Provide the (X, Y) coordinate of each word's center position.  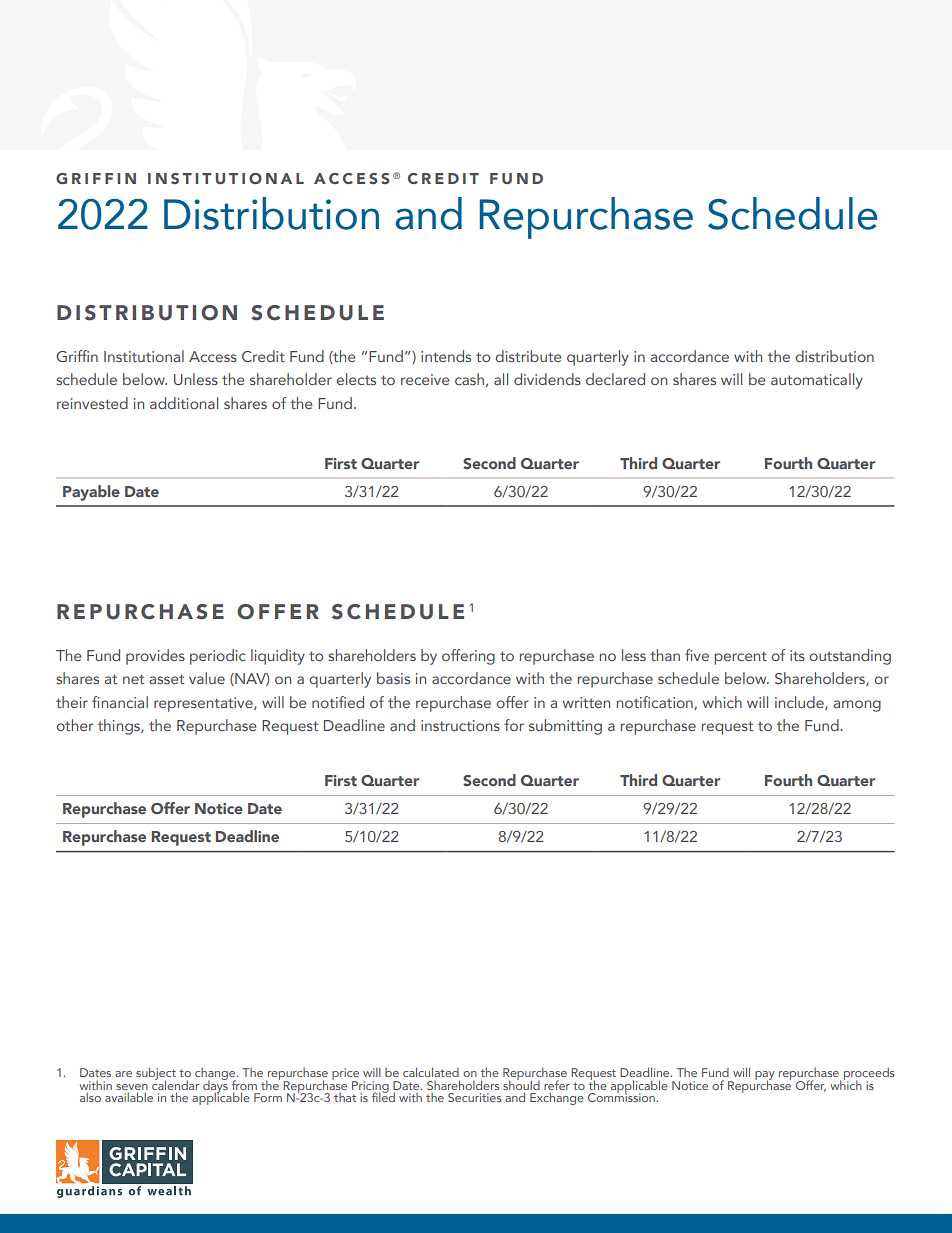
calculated (431, 1072)
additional (184, 403)
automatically (817, 381)
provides (155, 657)
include (800, 703)
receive (425, 379)
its (797, 655)
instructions (460, 725)
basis (393, 678)
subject (156, 1075)
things (120, 727)
